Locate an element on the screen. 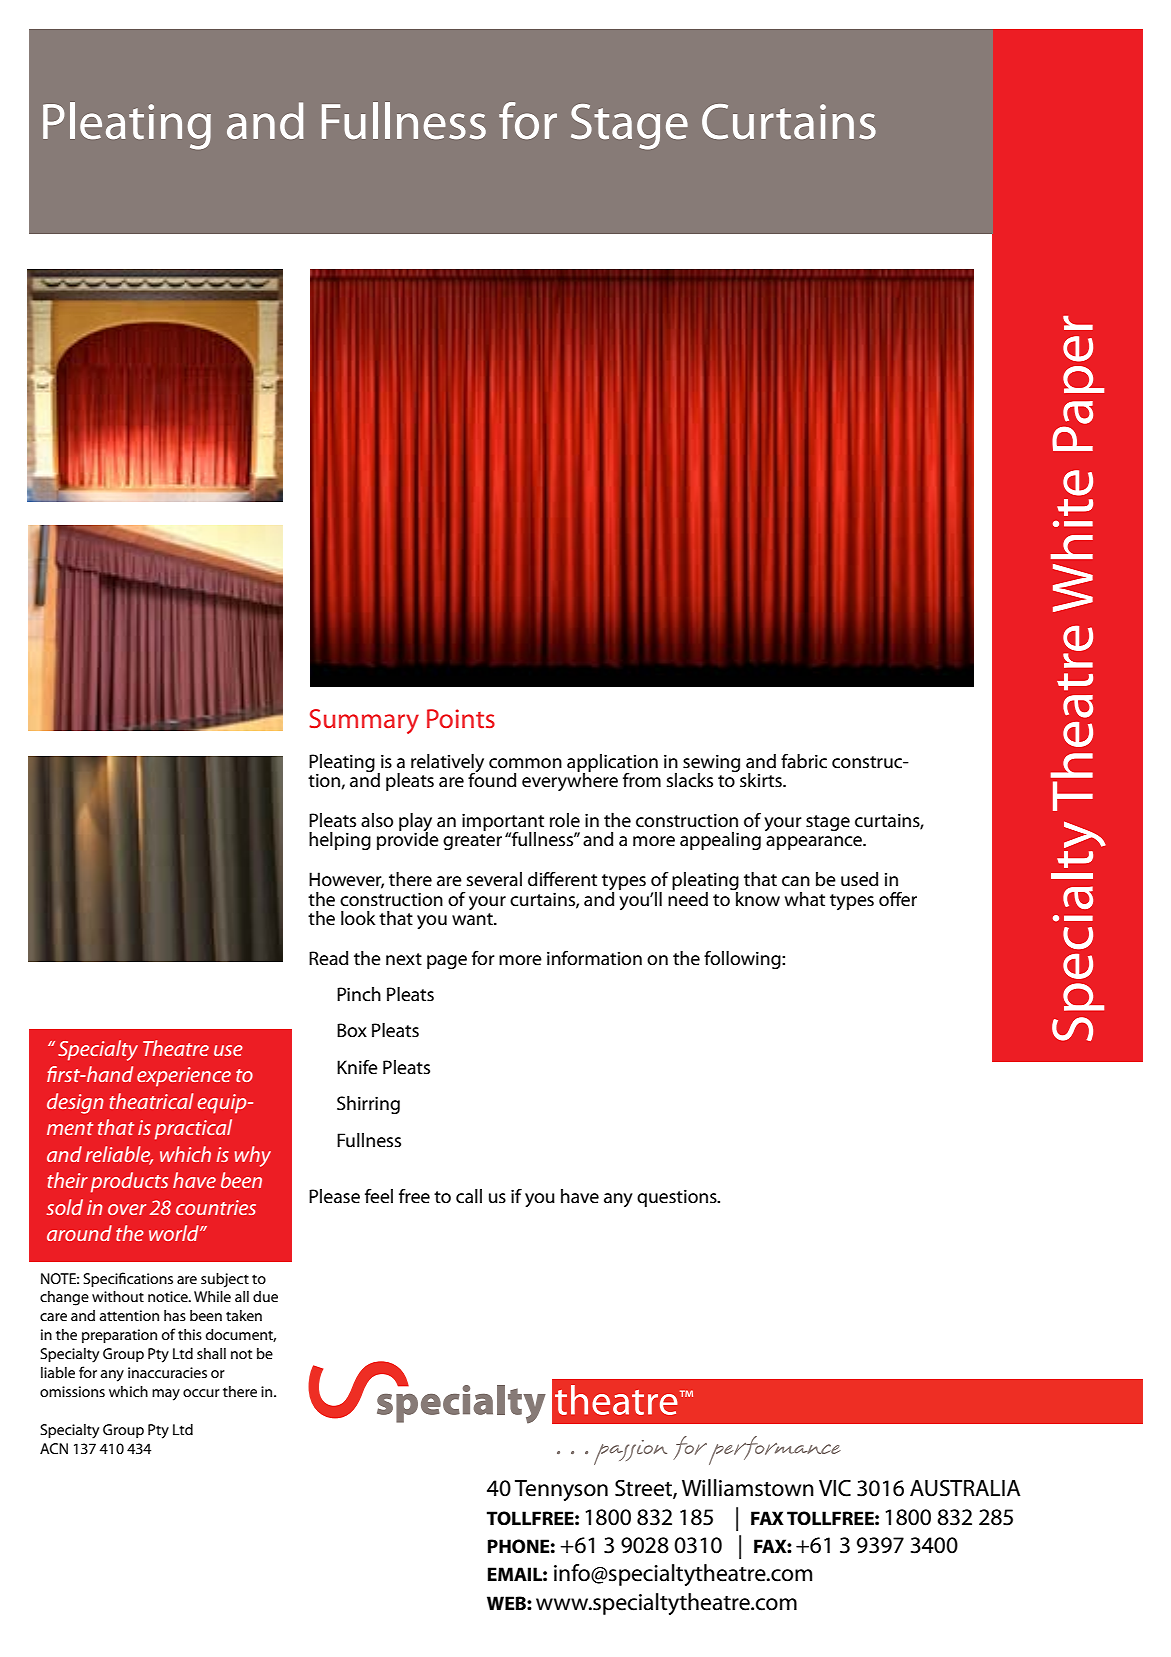 The width and height of the screenshot is (1171, 1657). theatrical is located at coordinates (151, 1101).
